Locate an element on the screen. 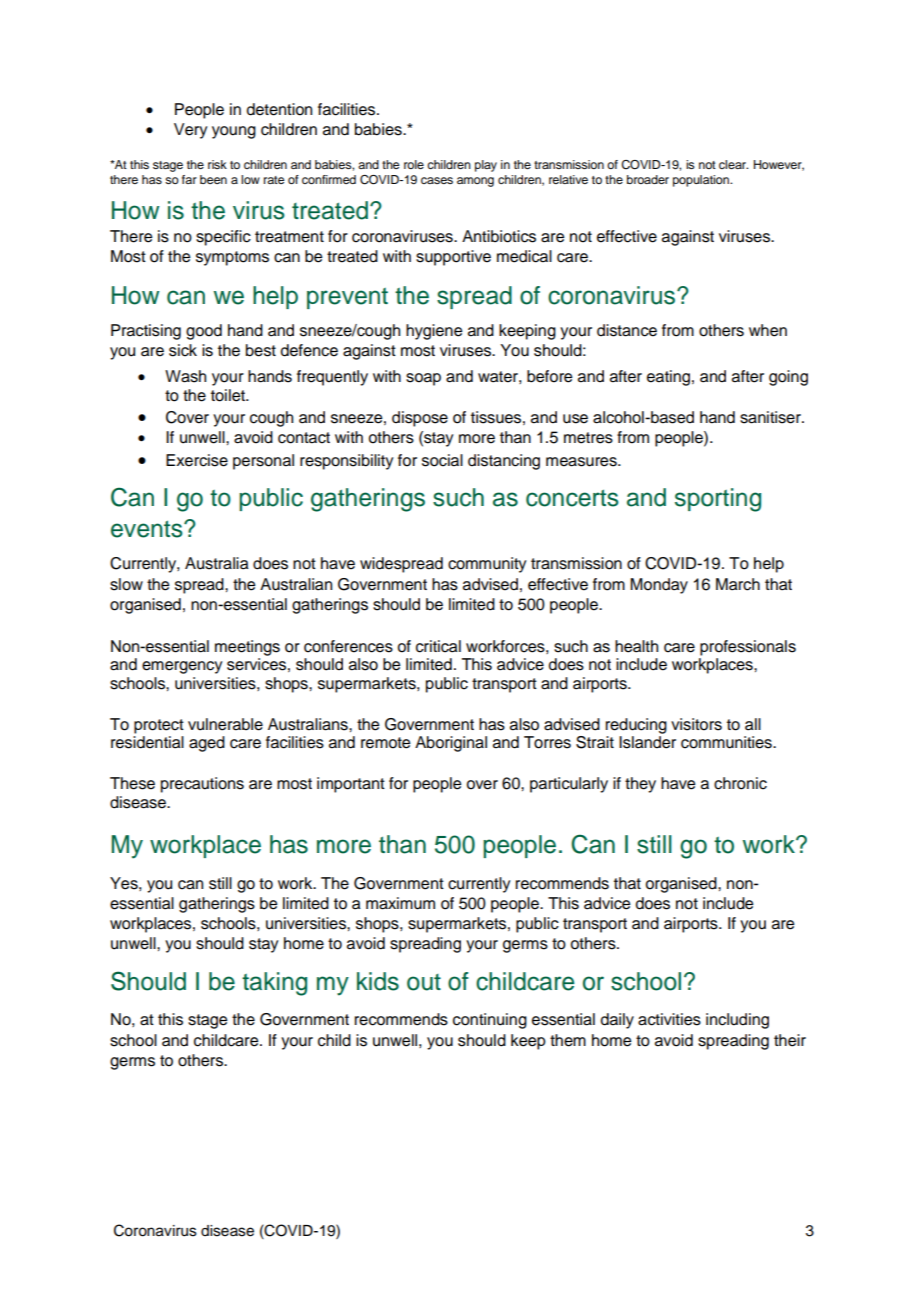 The width and height of the screenshot is (924, 1308). clear is located at coordinates (733, 164).
